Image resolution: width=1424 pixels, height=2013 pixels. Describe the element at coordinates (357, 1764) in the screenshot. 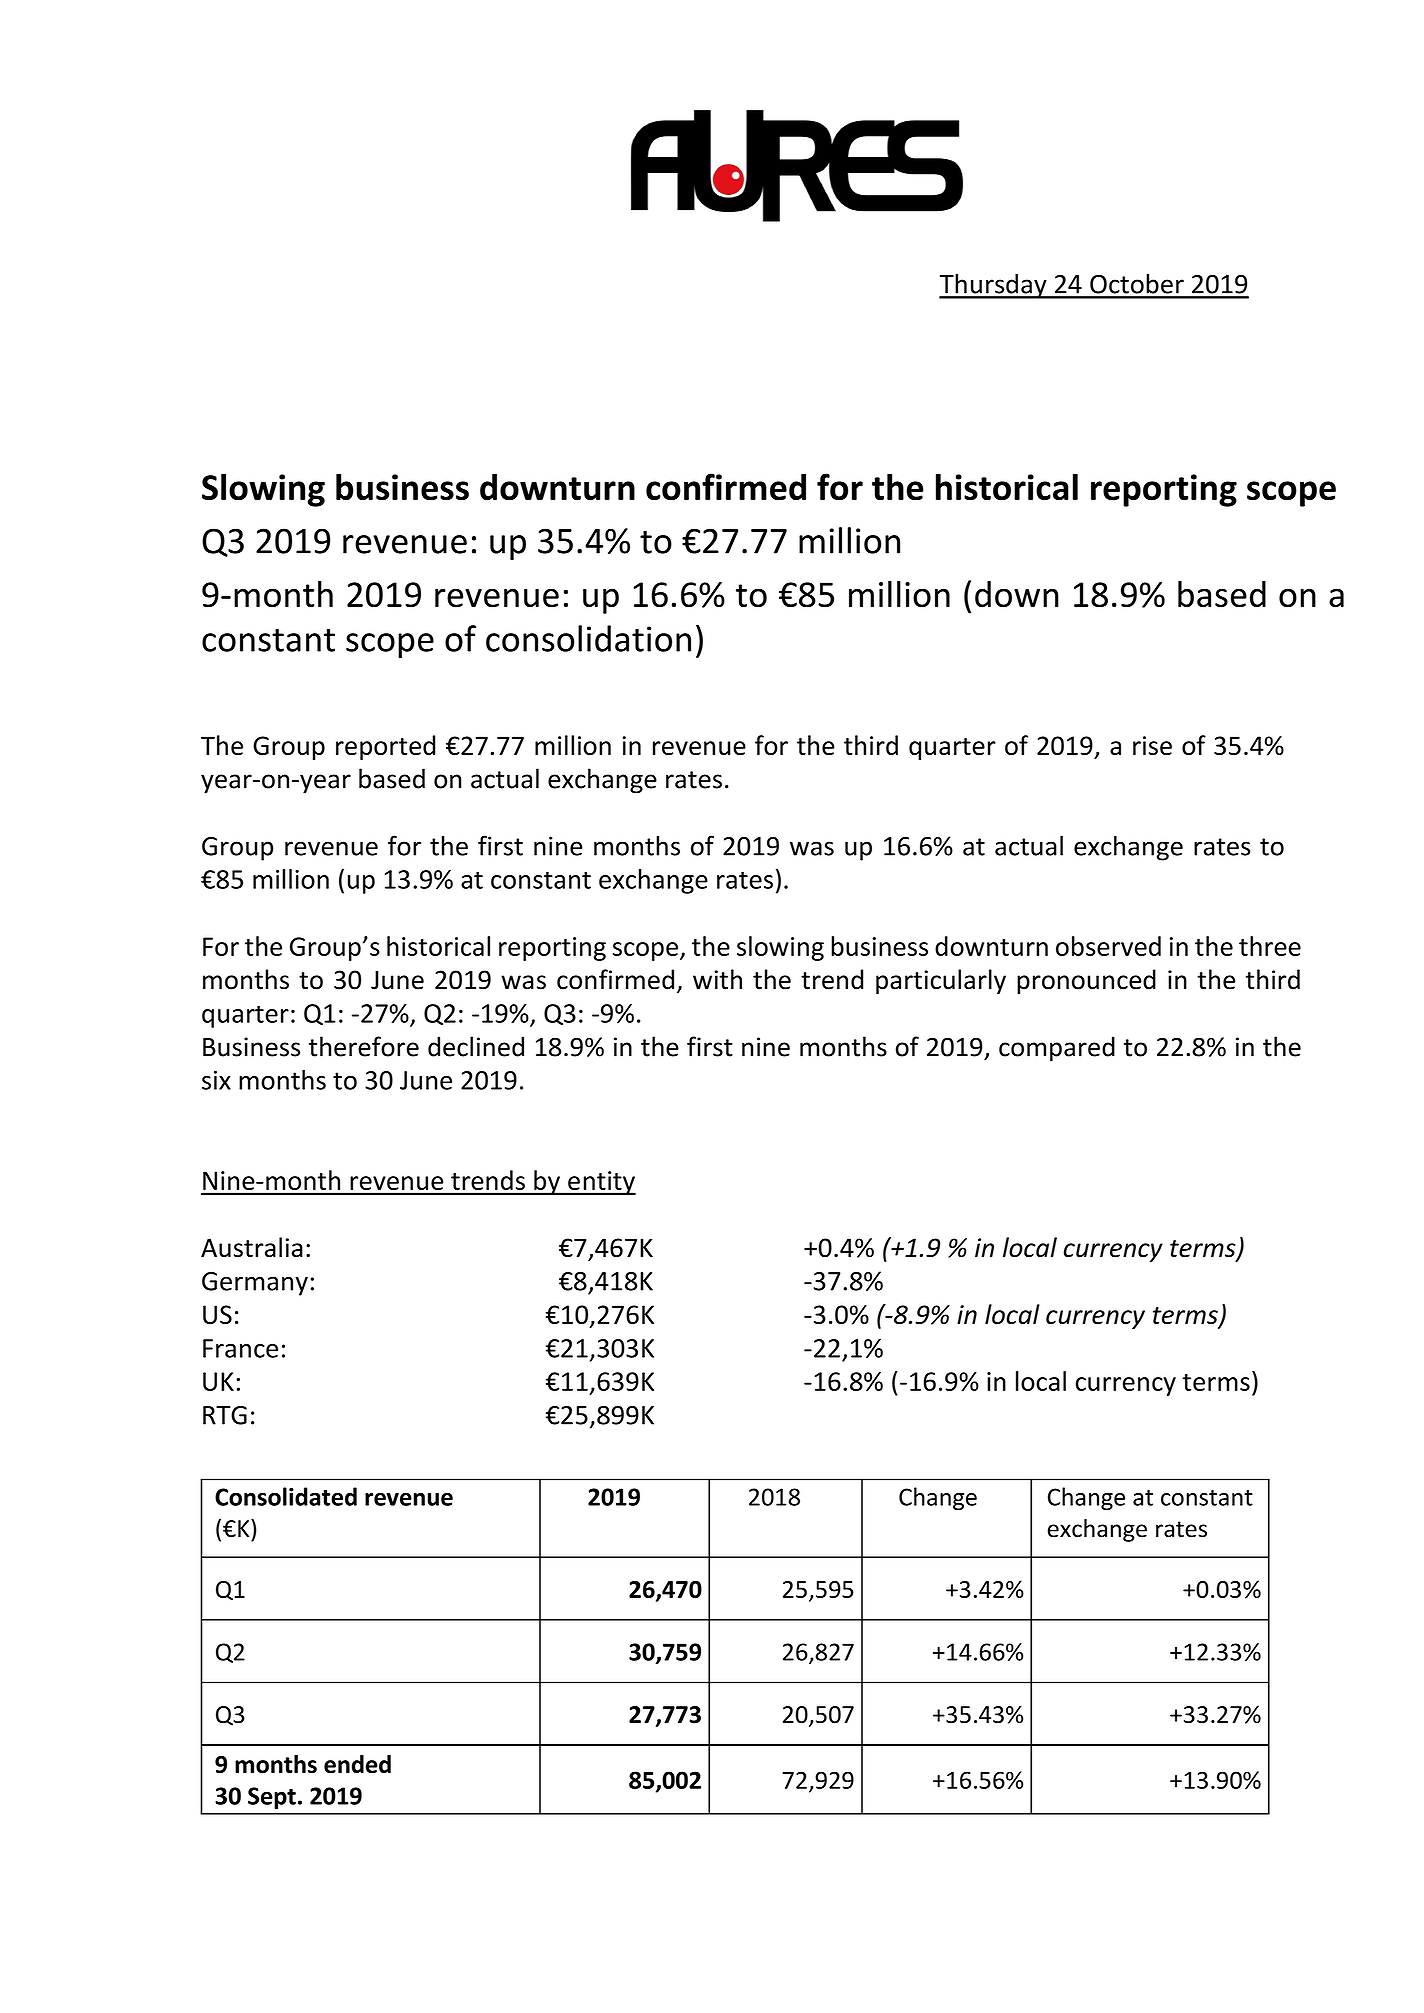

I see `ended` at that location.
